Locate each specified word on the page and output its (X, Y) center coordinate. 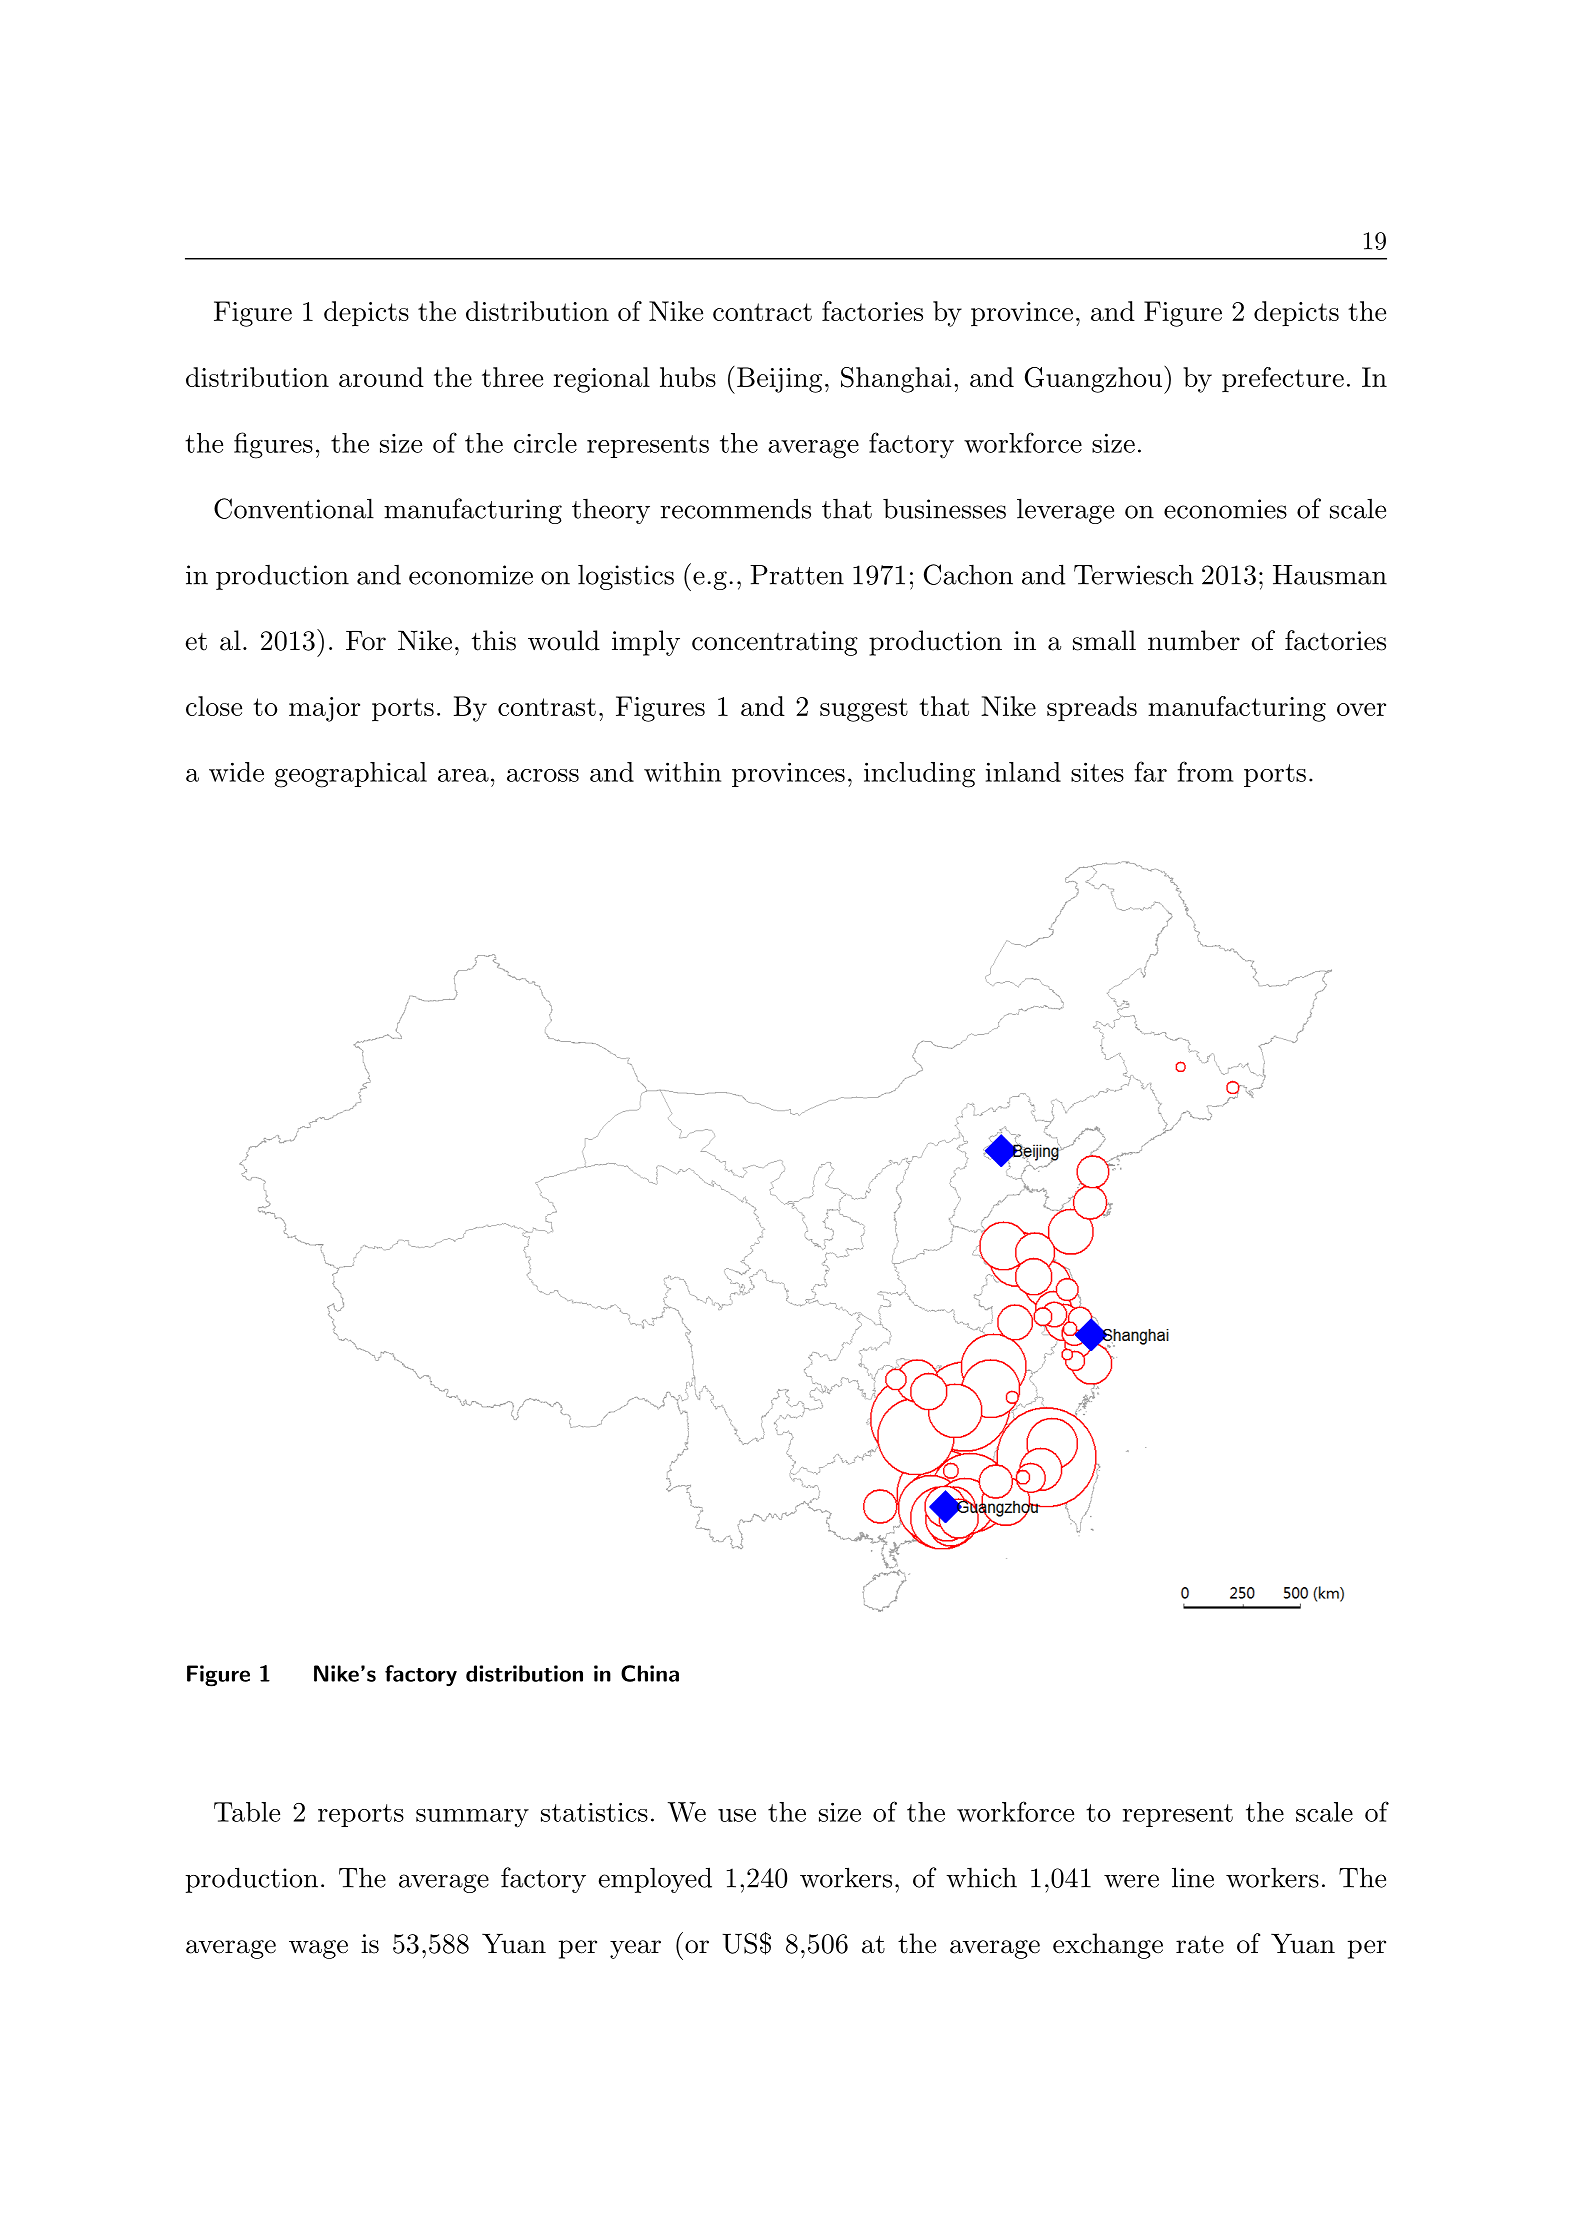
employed (655, 1880)
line (1193, 1877)
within (682, 772)
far (1150, 771)
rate (1200, 1944)
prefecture (1283, 379)
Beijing (779, 380)
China (650, 1673)
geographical (351, 775)
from (1205, 771)
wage (318, 1949)
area (463, 775)
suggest (864, 710)
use (737, 1815)
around (381, 377)
